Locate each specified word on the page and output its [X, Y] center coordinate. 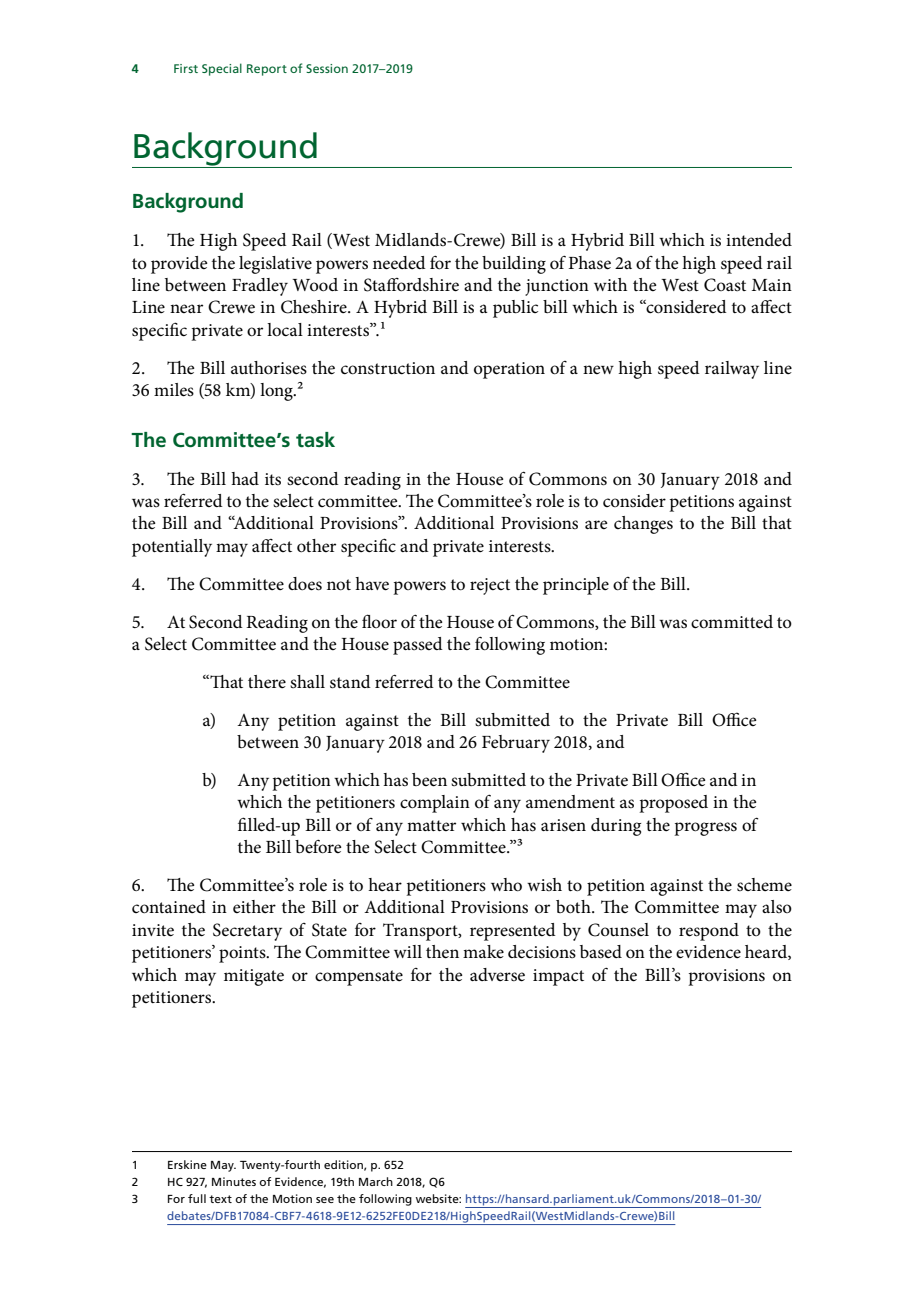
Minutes [234, 1181]
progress [705, 829]
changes [643, 525]
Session [327, 68]
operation [509, 370]
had [245, 478]
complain [435, 804]
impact [558, 977]
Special [222, 69]
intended [759, 239]
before [318, 846]
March [376, 1181]
